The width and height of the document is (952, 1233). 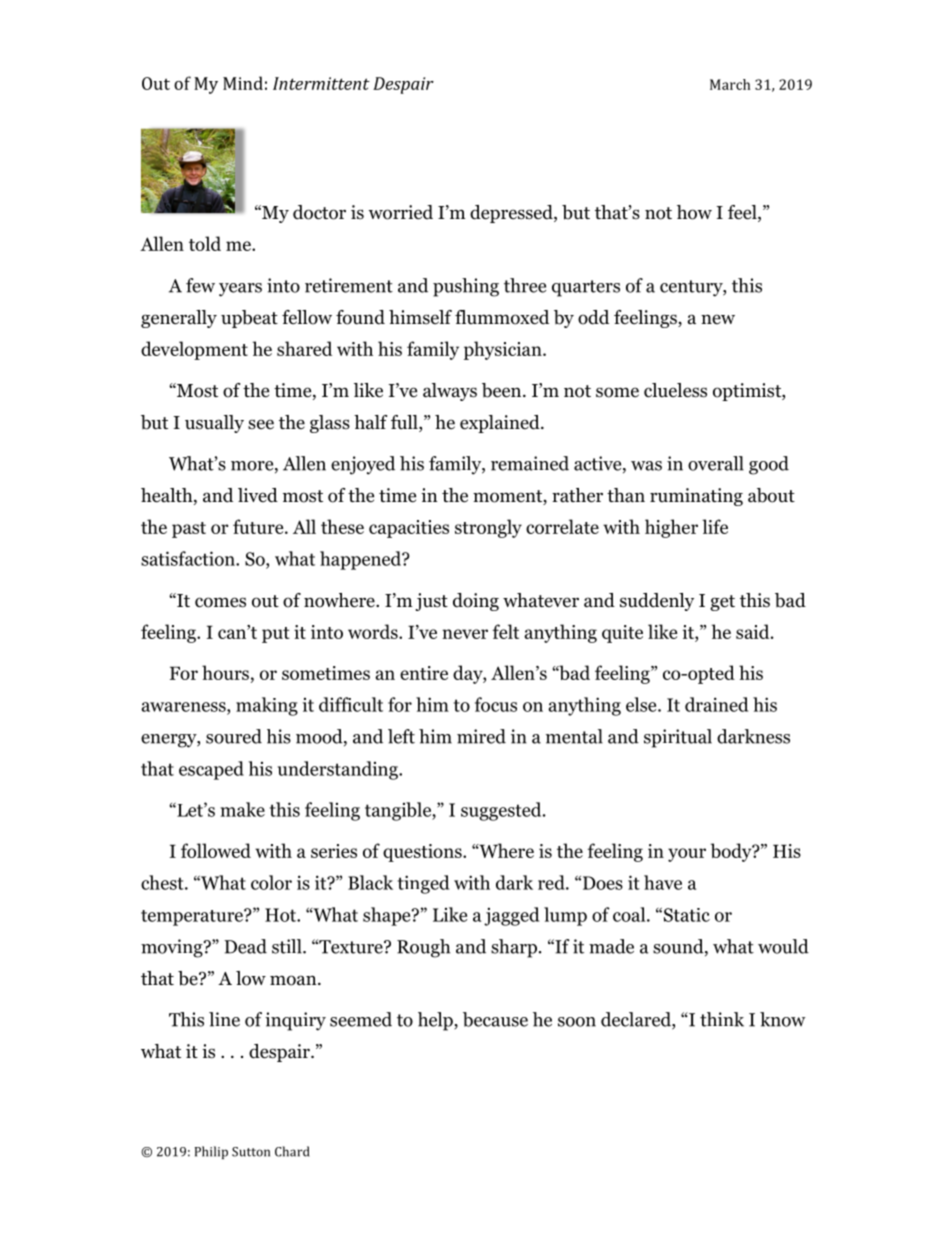 I want to click on March, so click(x=730, y=84).
